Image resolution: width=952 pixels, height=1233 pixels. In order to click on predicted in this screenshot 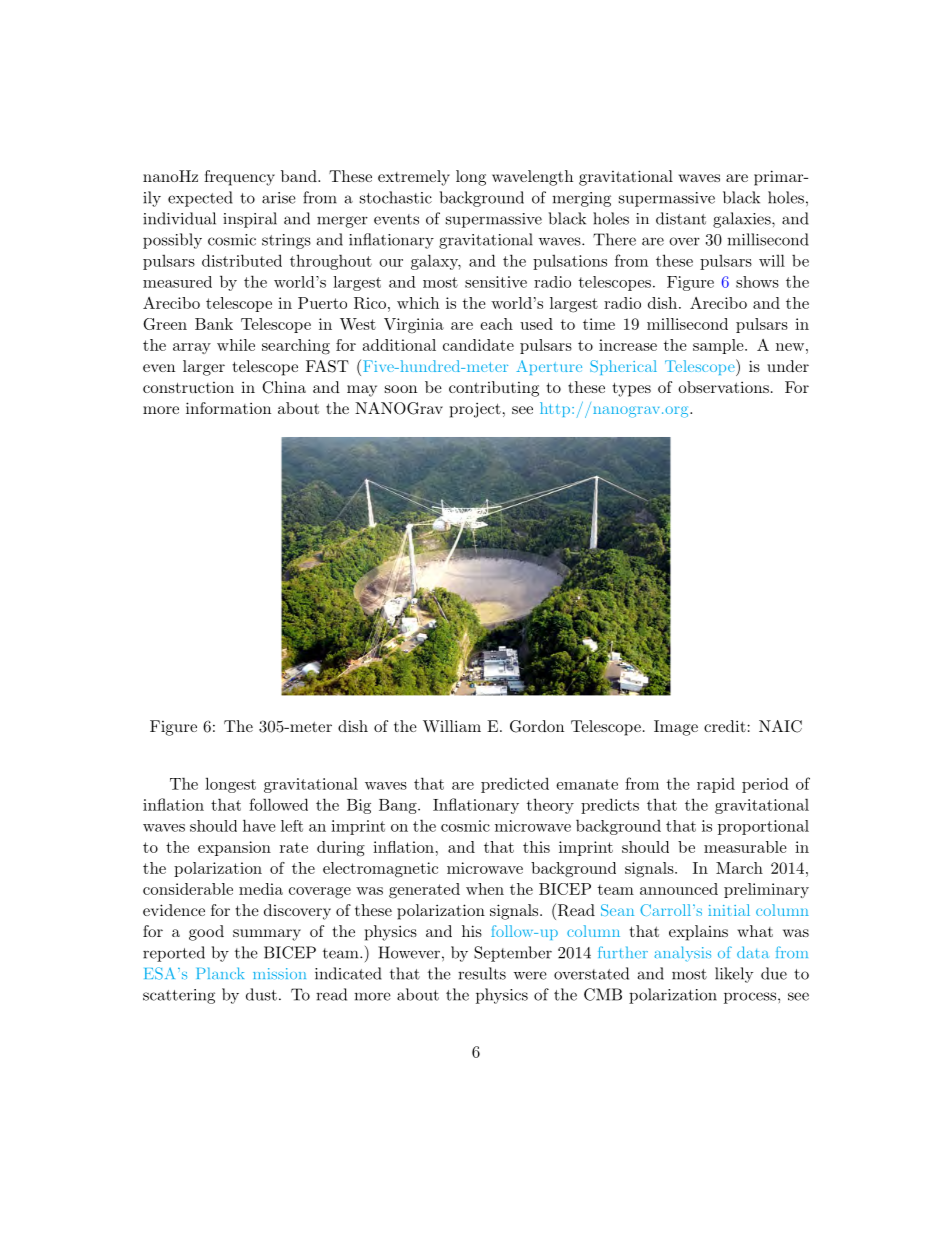, I will do `click(515, 785)`.
